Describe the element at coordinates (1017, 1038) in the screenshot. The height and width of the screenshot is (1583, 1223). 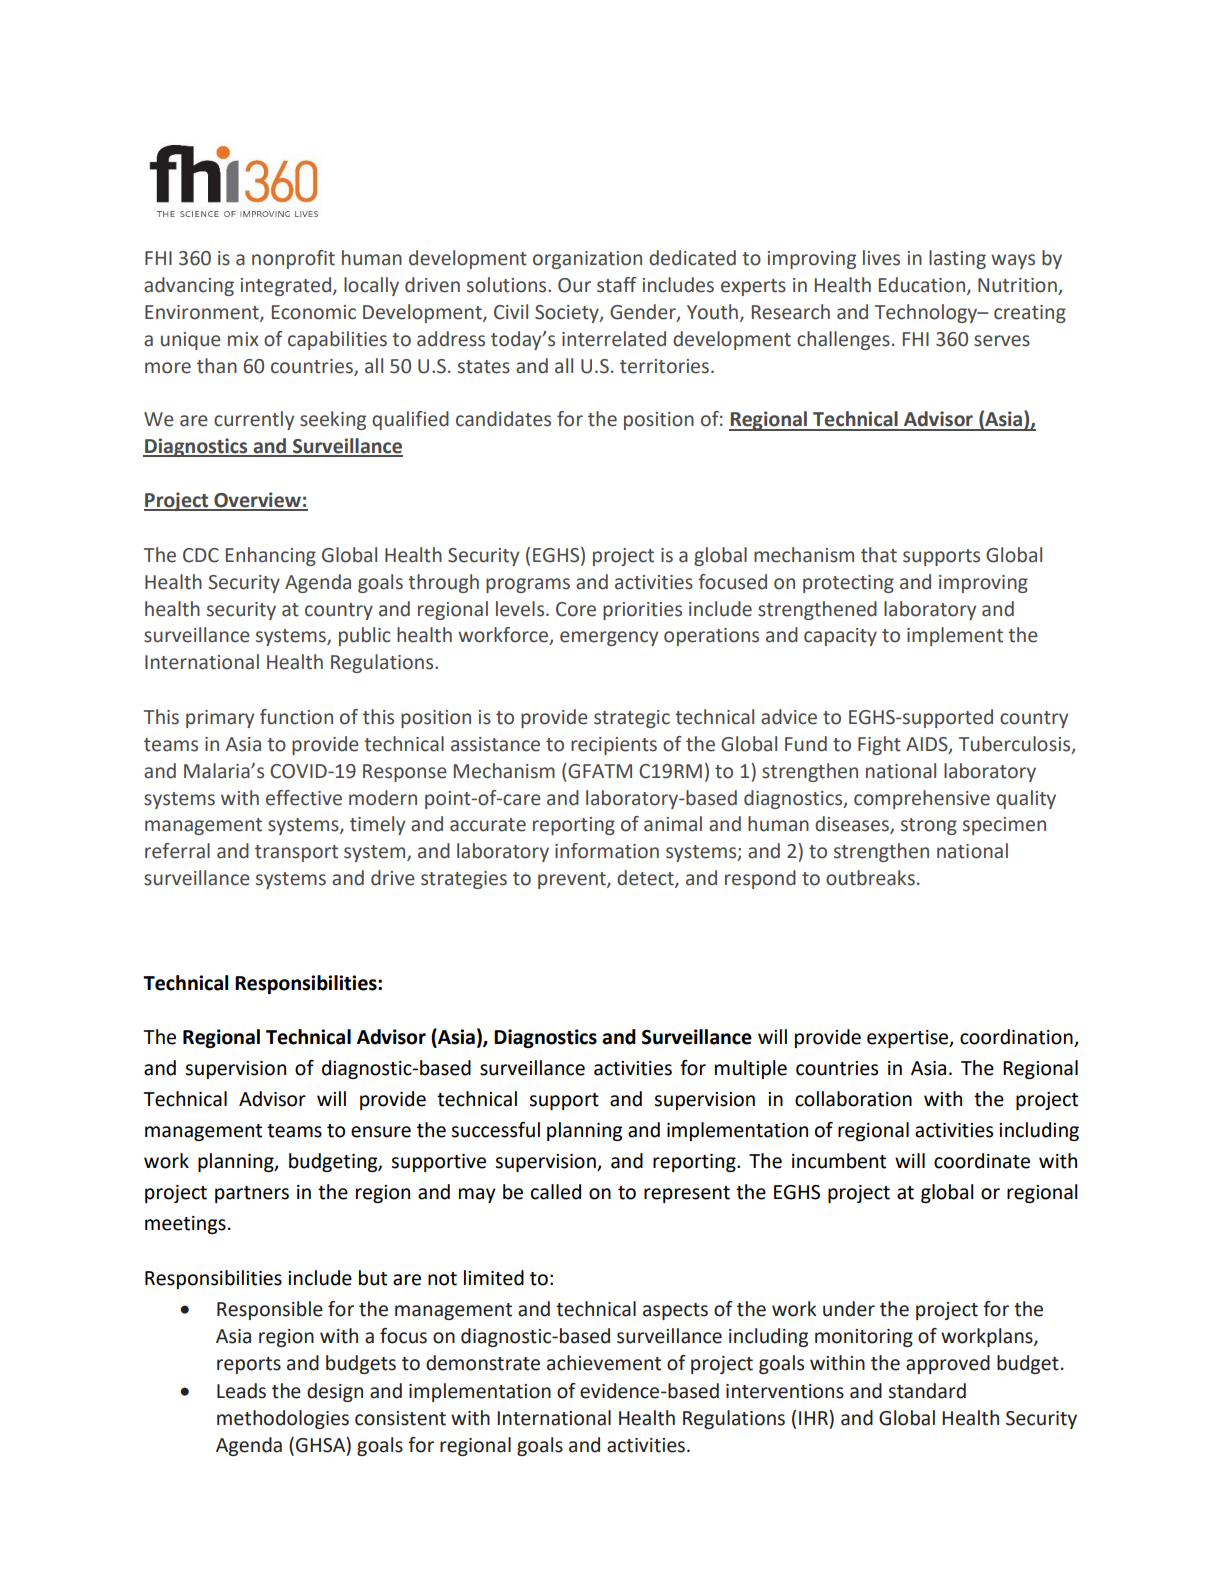
I see `coordination` at that location.
